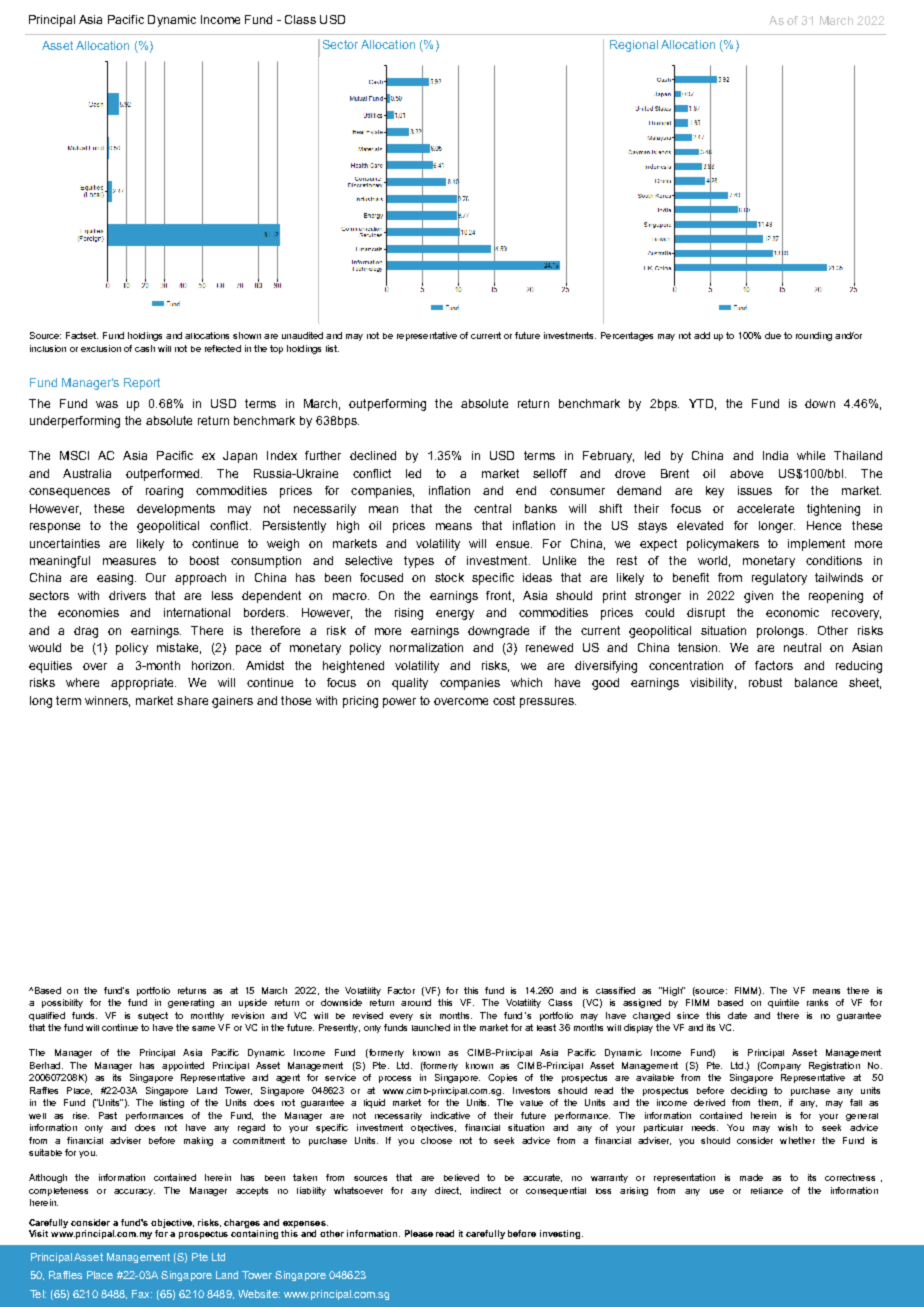 Image resolution: width=924 pixels, height=1307 pixels. Describe the element at coordinates (426, 647) in the image. I see `normalization` at that location.
